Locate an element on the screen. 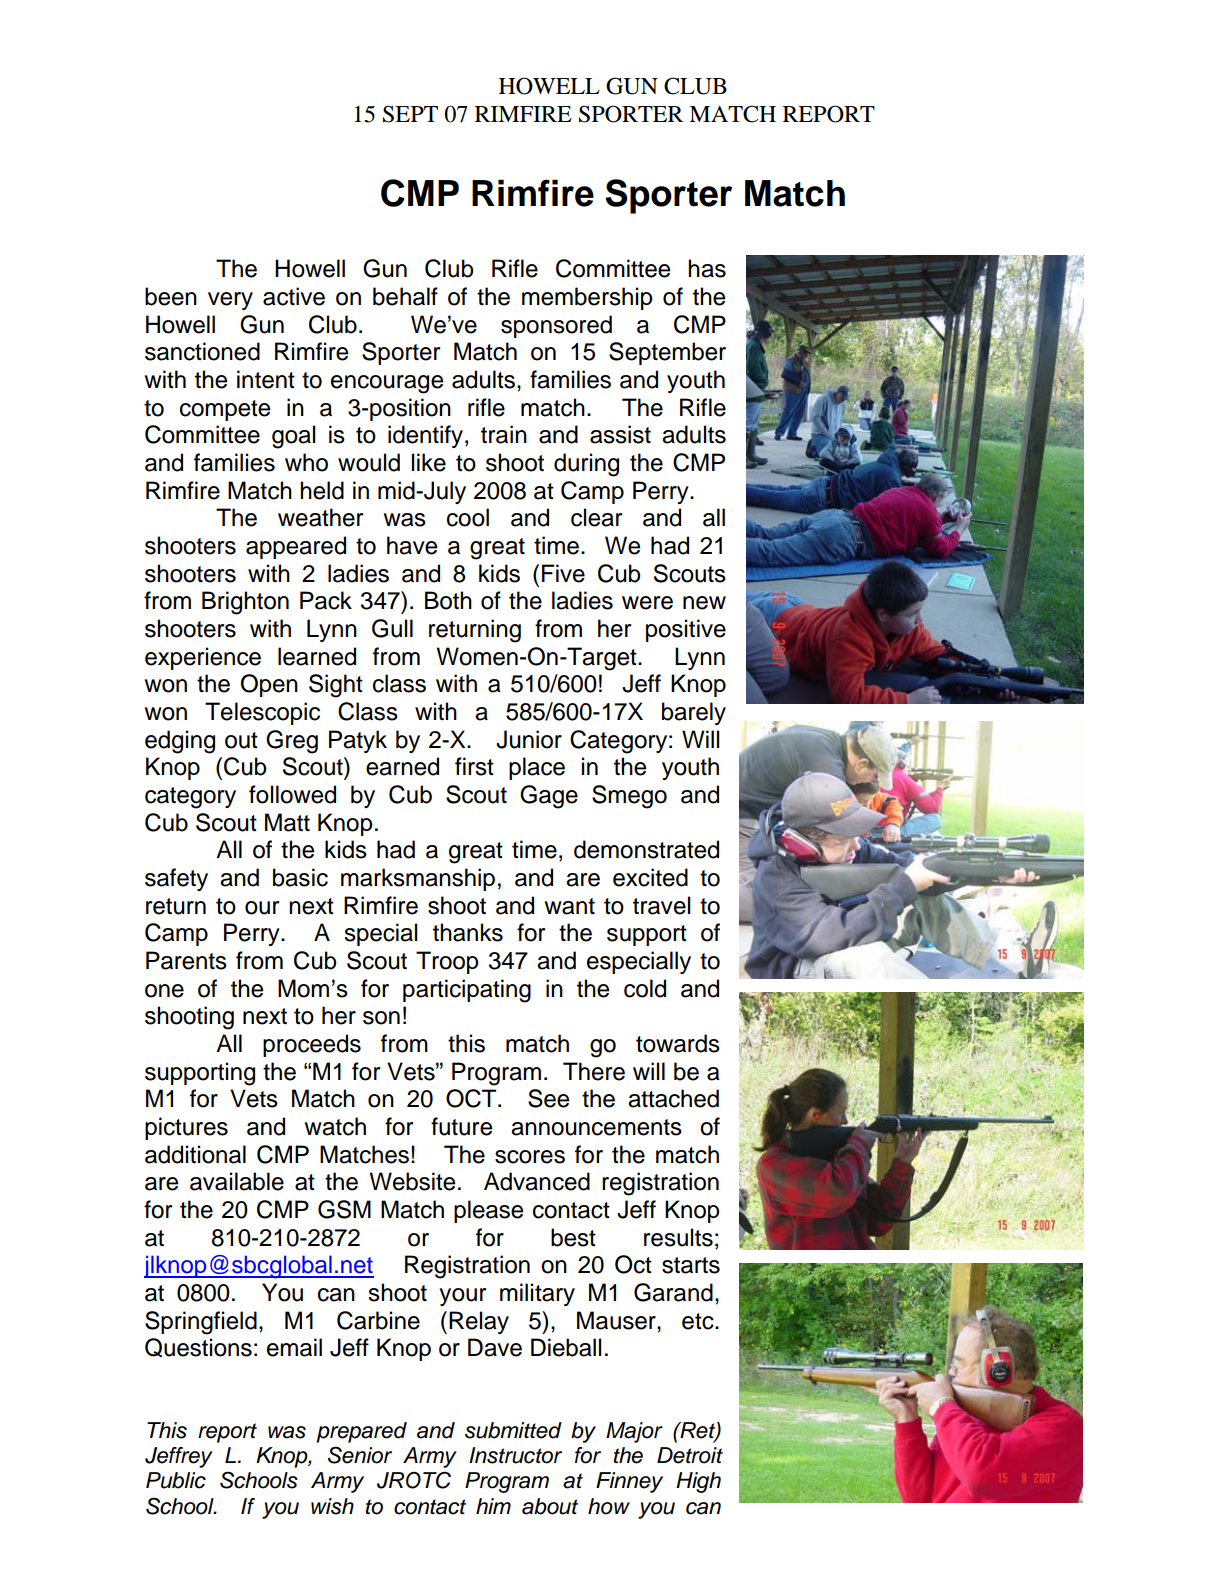 The height and width of the screenshot is (1588, 1227). marksmanship is located at coordinates (418, 879).
